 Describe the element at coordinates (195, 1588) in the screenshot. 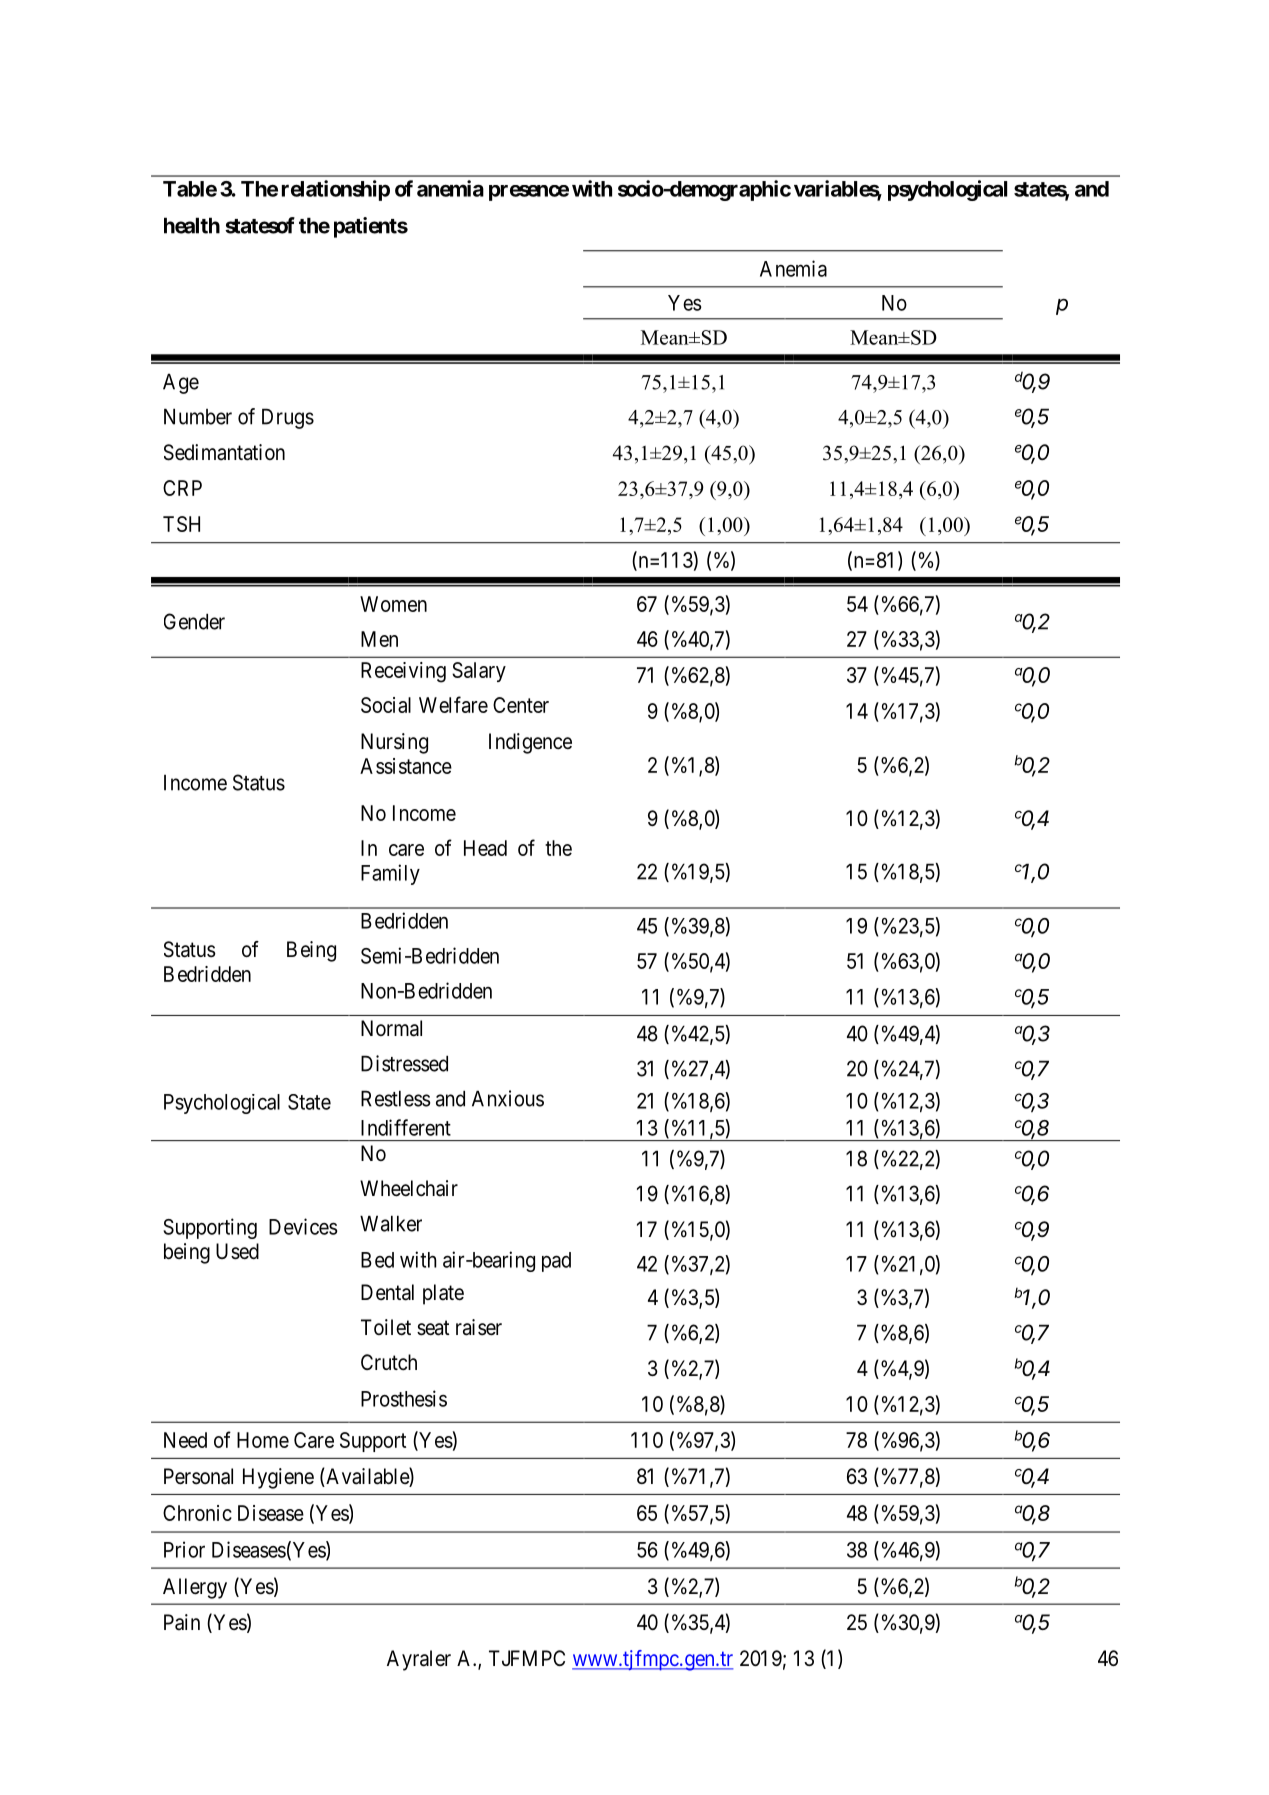

I see `Allergy` at that location.
